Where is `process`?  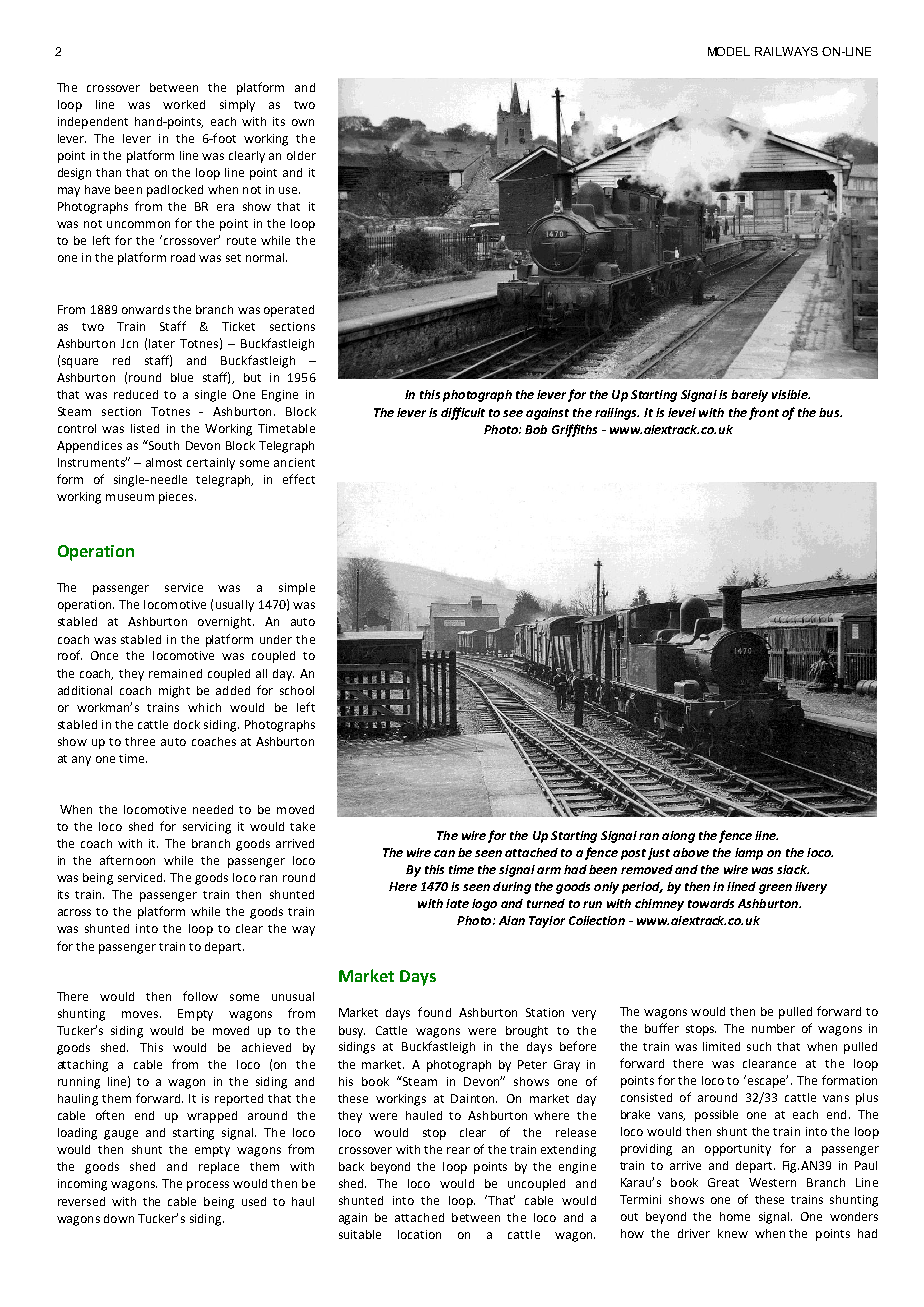
process is located at coordinates (208, 1186).
